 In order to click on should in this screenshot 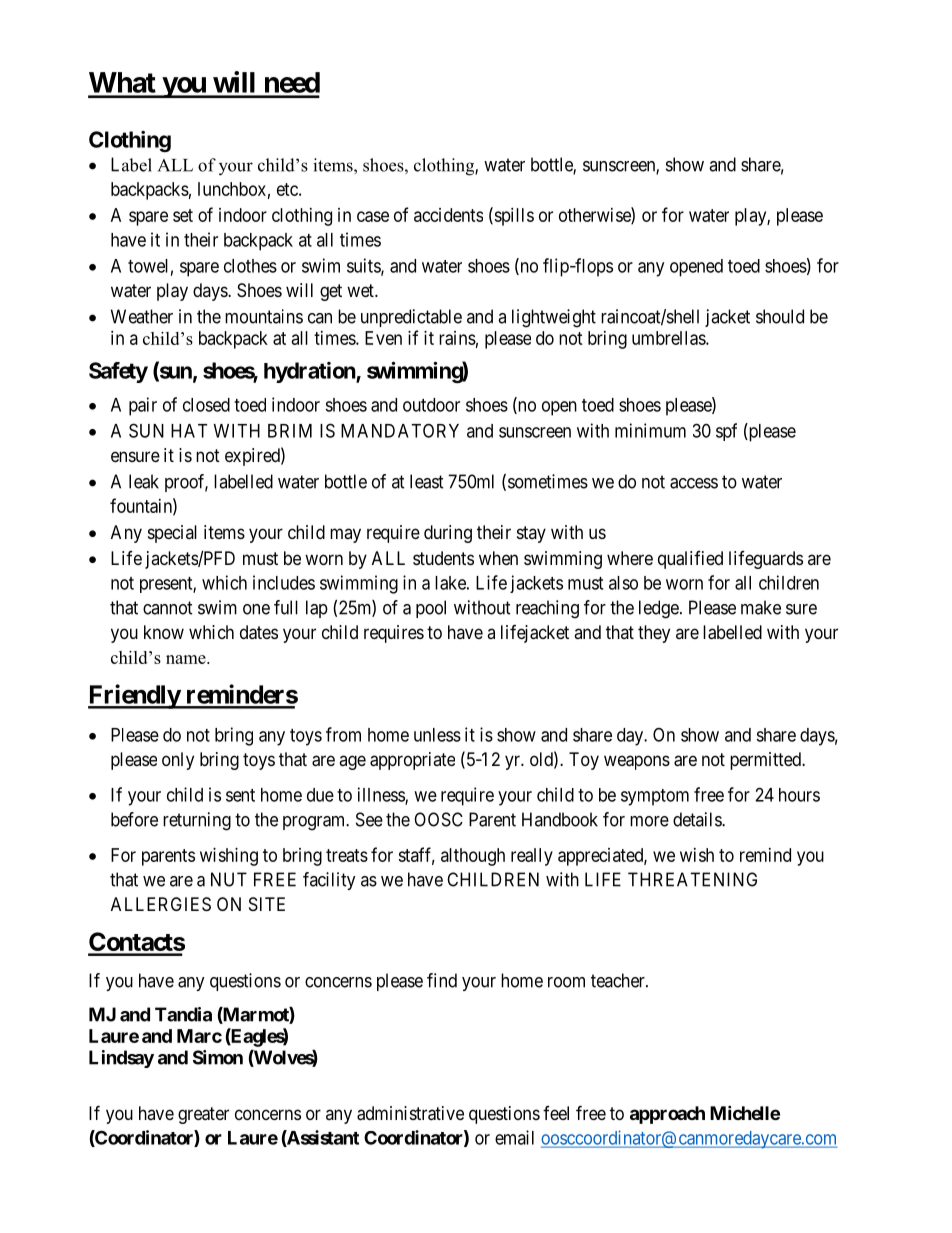, I will do `click(780, 316)`.
